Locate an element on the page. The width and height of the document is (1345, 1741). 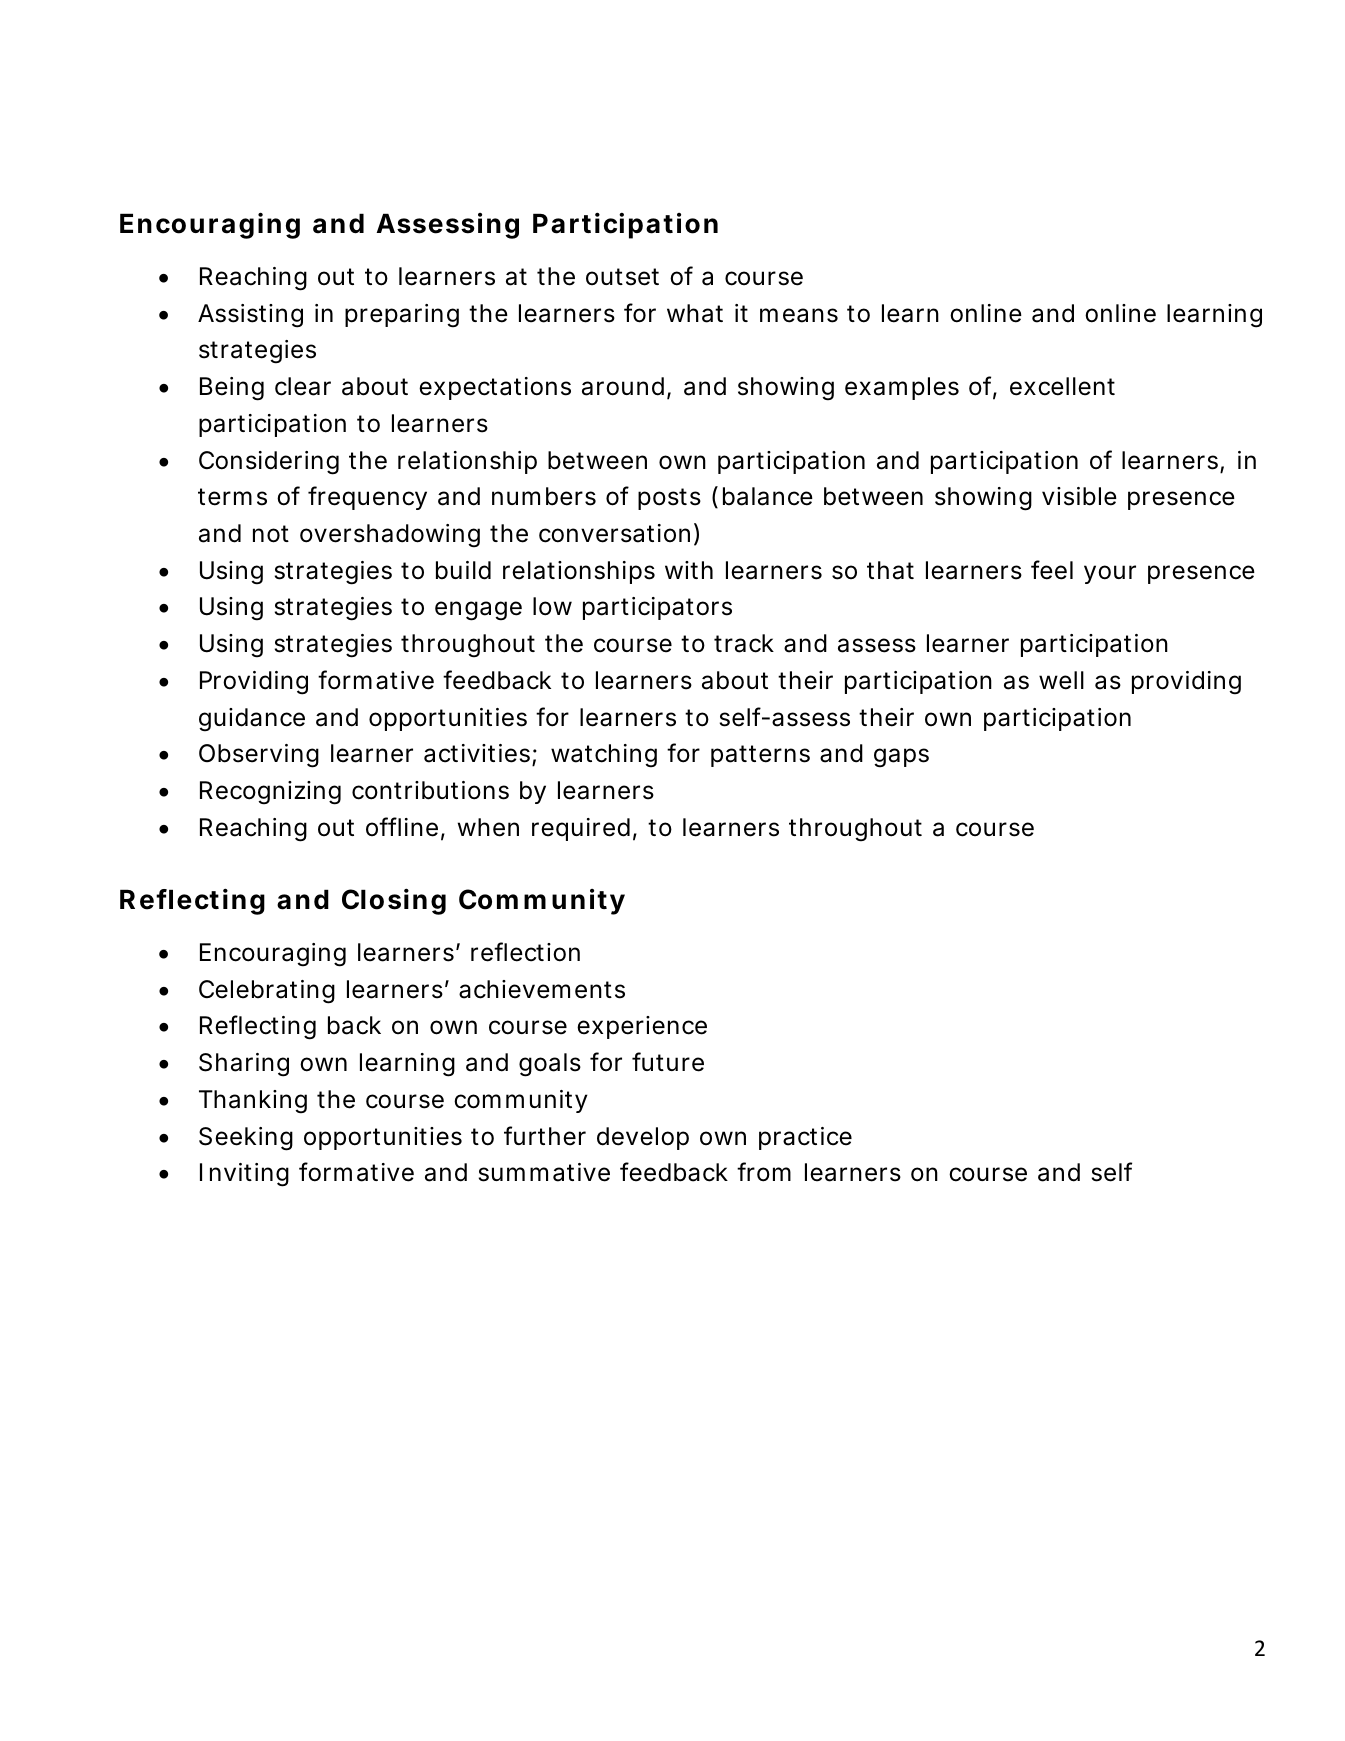
develop is located at coordinates (643, 1138).
